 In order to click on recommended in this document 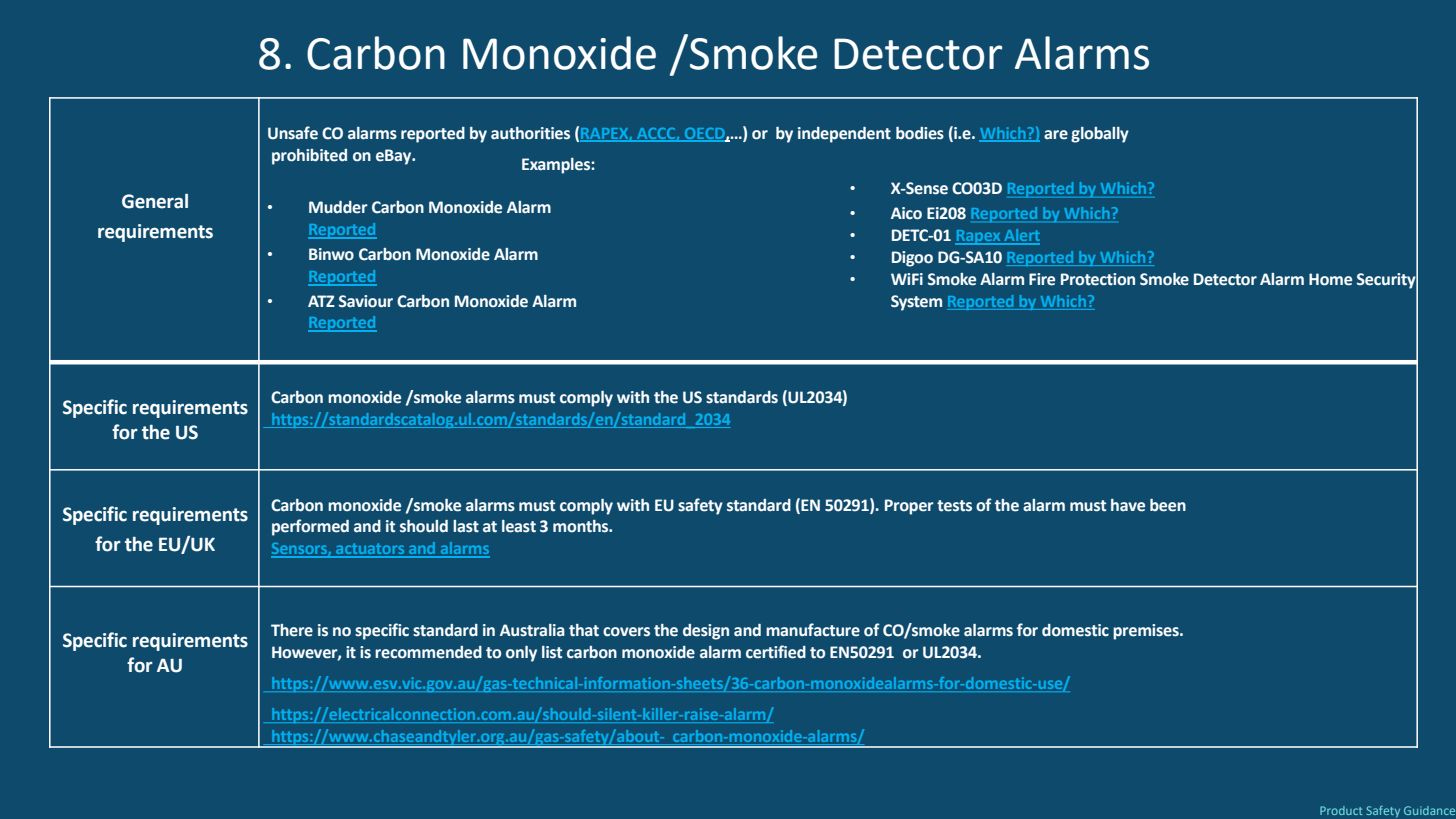, I will do `click(428, 652)`.
